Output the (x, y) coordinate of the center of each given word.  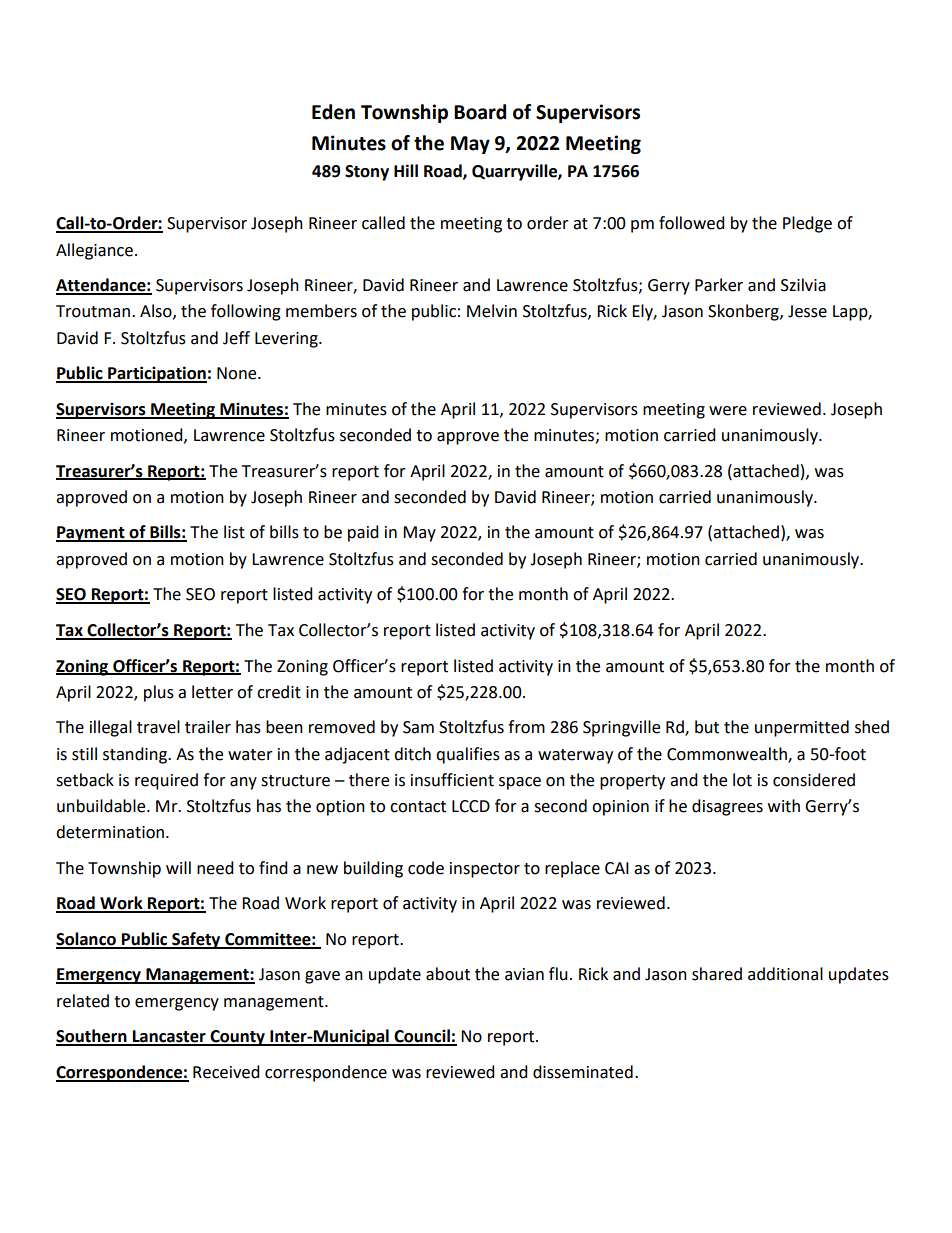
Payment (91, 534)
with (784, 806)
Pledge (807, 224)
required (166, 781)
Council (422, 1037)
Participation (156, 374)
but (707, 727)
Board (480, 112)
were (728, 411)
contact (418, 807)
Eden (333, 112)
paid (363, 533)
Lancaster (169, 1037)
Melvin (492, 311)
